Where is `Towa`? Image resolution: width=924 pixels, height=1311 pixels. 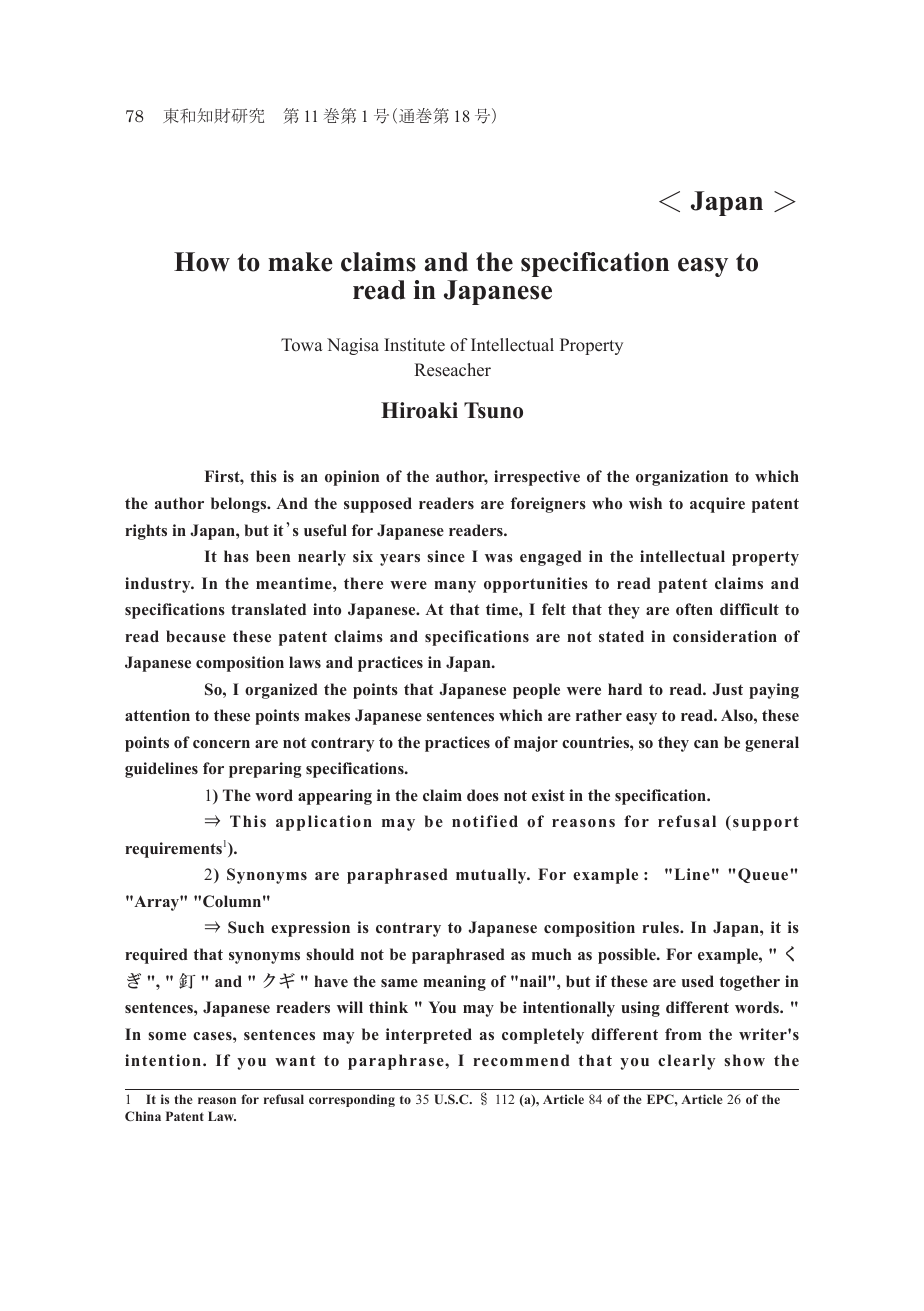
Towa is located at coordinates (302, 345).
